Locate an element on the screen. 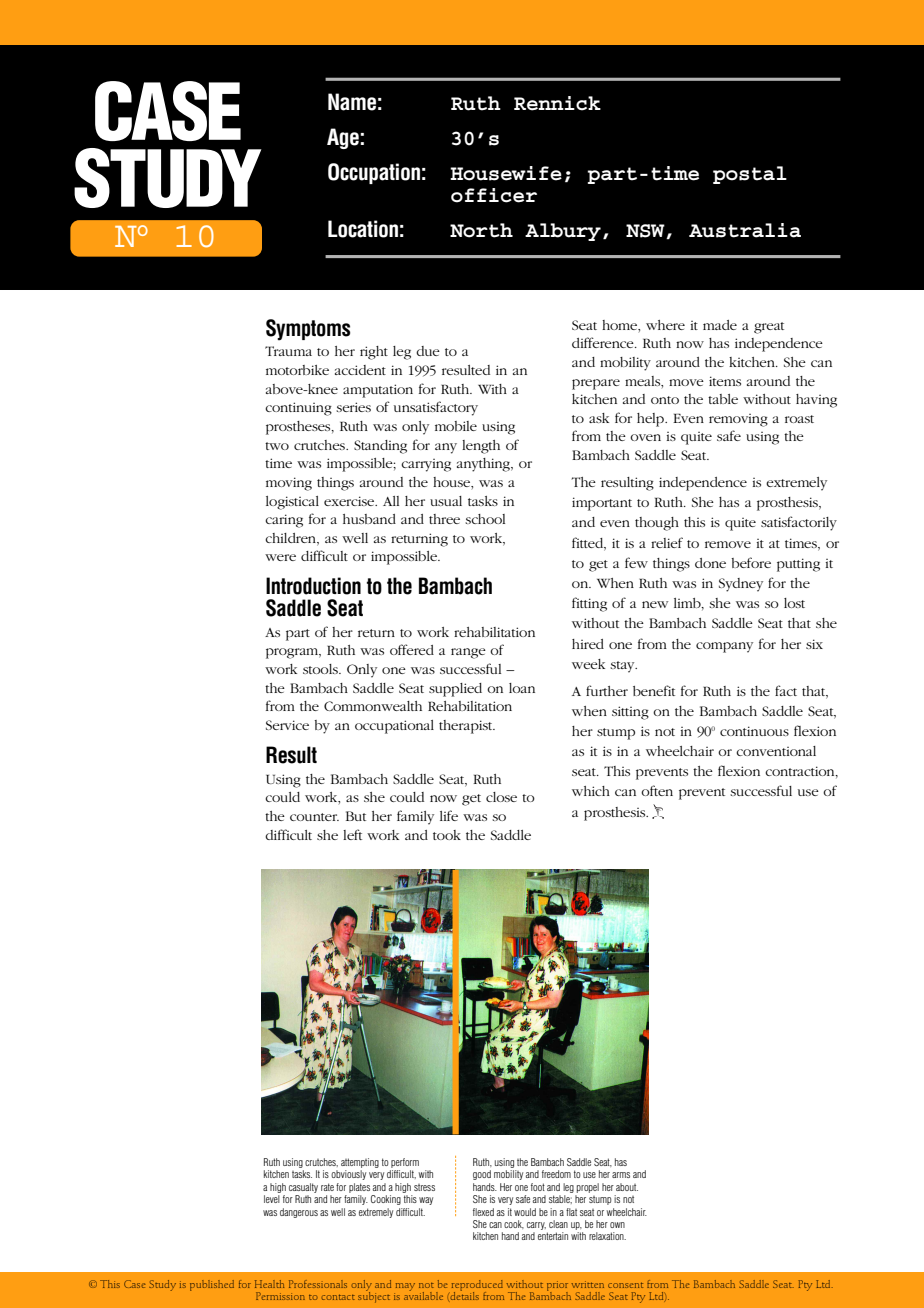  officer is located at coordinates (494, 195).
